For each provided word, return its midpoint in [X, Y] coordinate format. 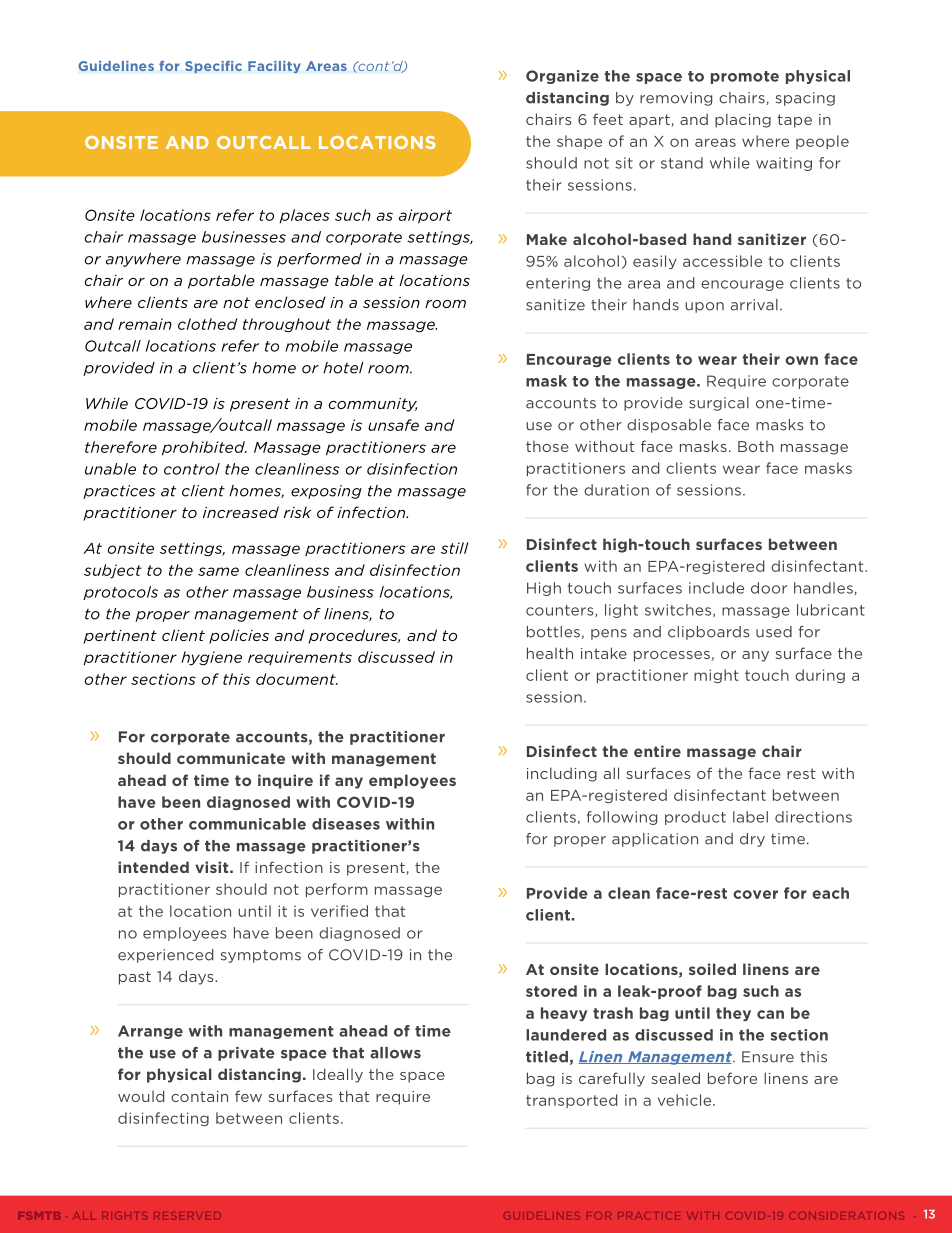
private [246, 1054]
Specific [213, 67]
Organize [562, 77]
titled [547, 1057]
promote [745, 77]
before [732, 1078]
